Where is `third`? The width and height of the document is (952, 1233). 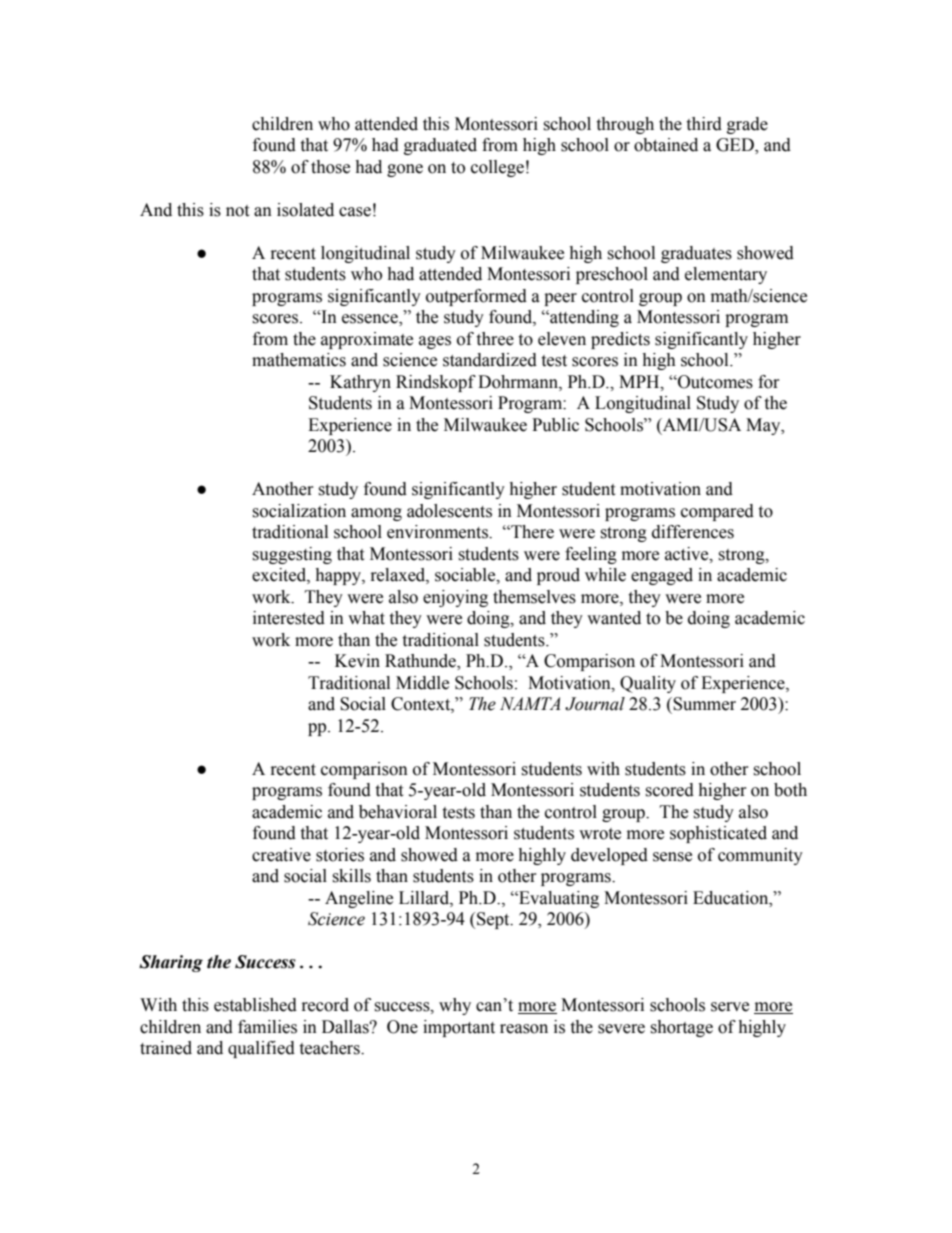 third is located at coordinates (704, 124).
